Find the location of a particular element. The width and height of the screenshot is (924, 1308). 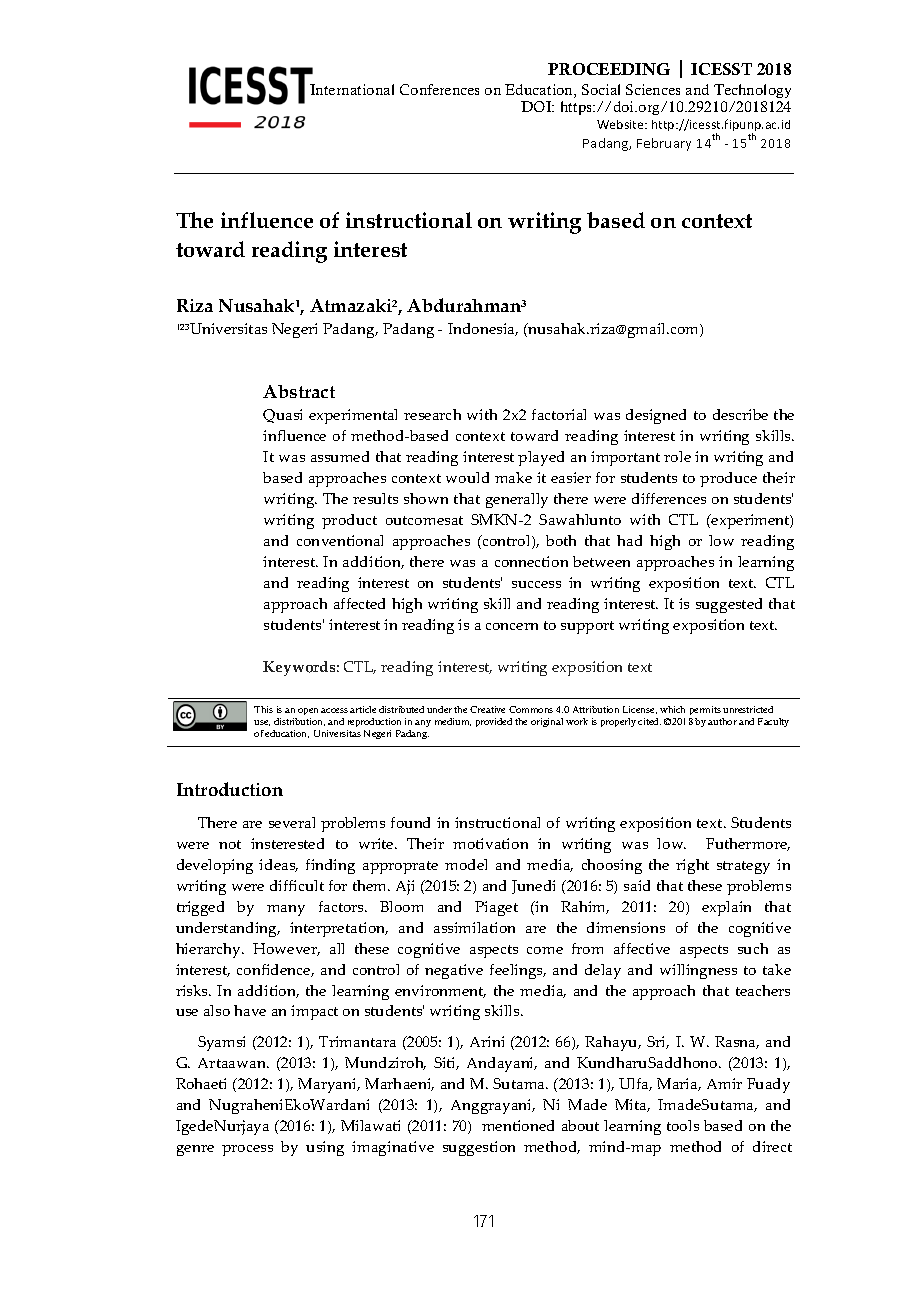

concern is located at coordinates (512, 626).
